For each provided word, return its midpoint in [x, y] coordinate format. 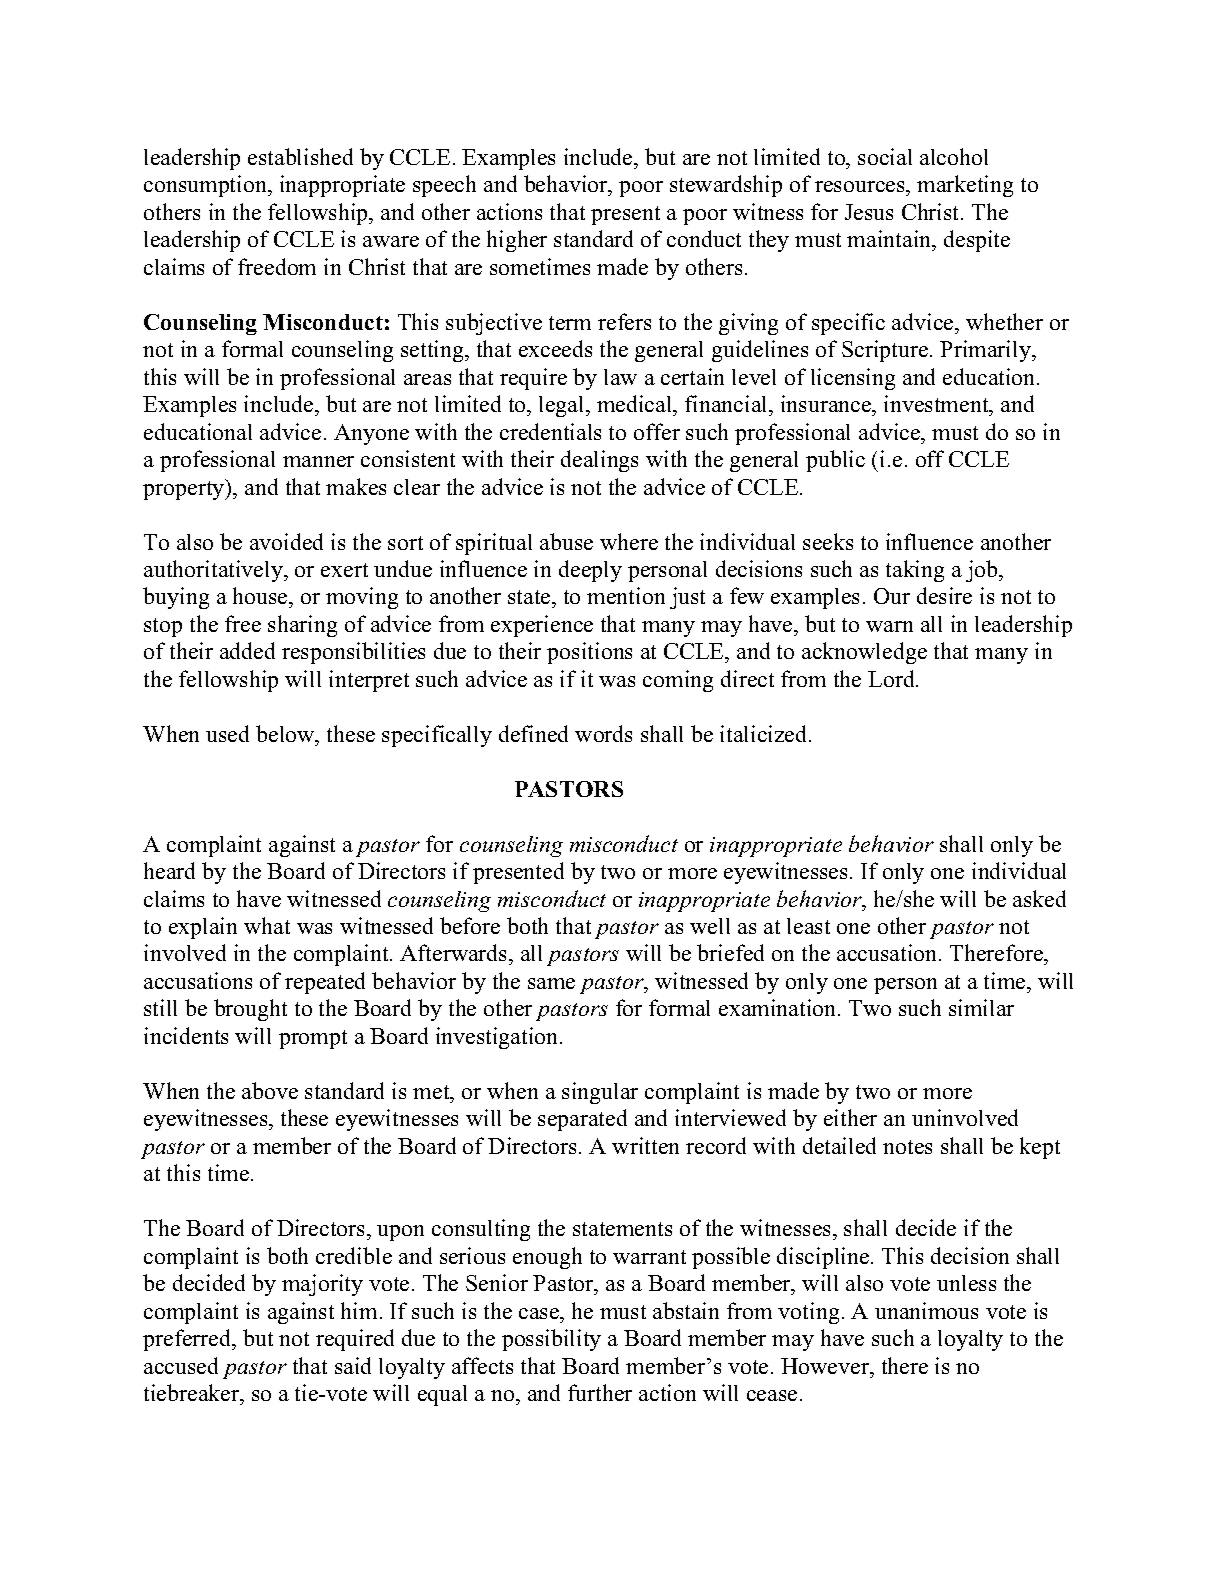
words [603, 733]
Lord [892, 678]
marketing [965, 186]
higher [517, 241]
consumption [207, 186]
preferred [188, 1340]
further [600, 1392]
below [286, 733]
